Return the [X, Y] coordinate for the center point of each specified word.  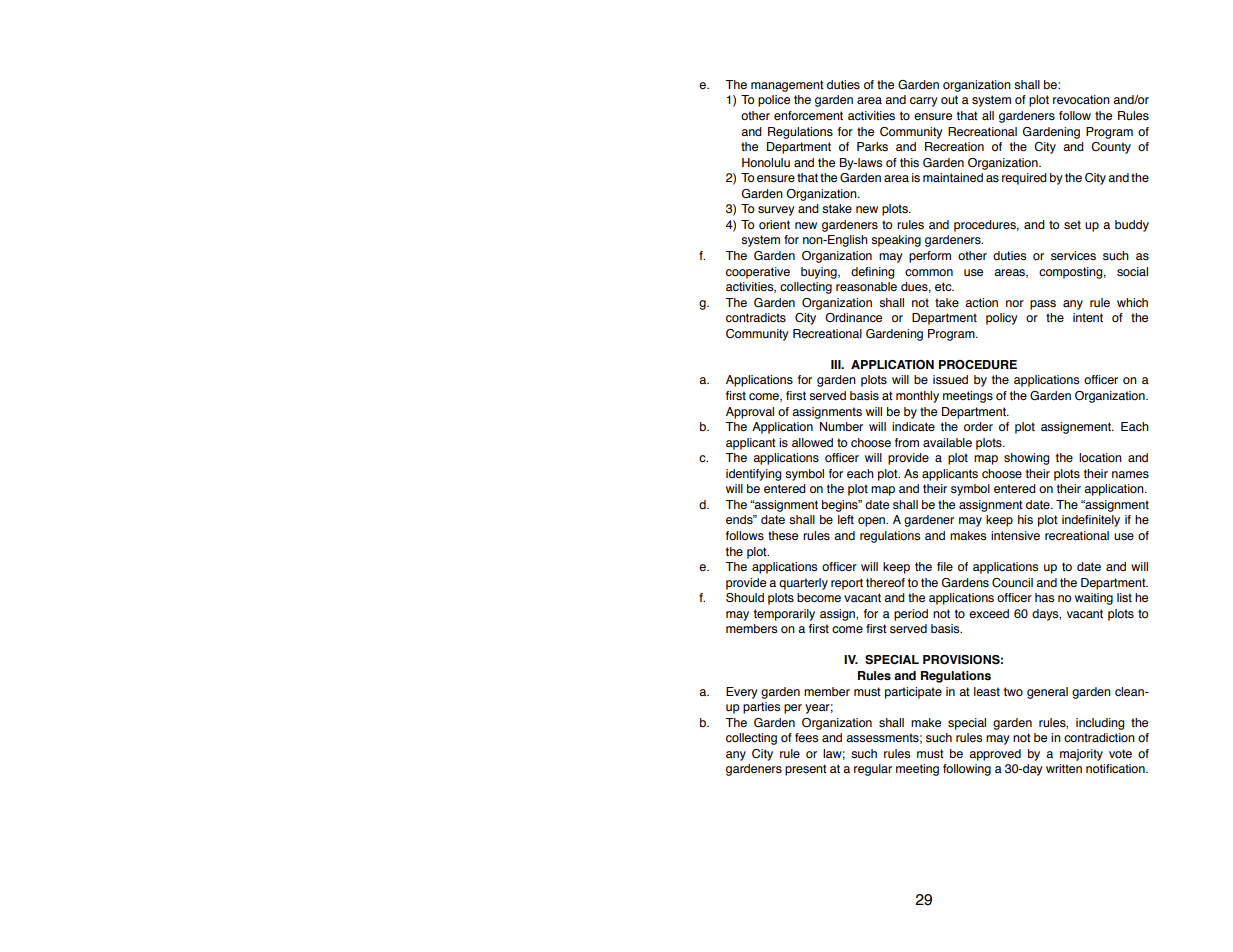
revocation [1081, 99]
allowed [812, 442]
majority [1081, 755]
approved [995, 755]
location [1100, 457]
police [774, 101]
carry [924, 102]
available [947, 442]
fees [806, 738]
